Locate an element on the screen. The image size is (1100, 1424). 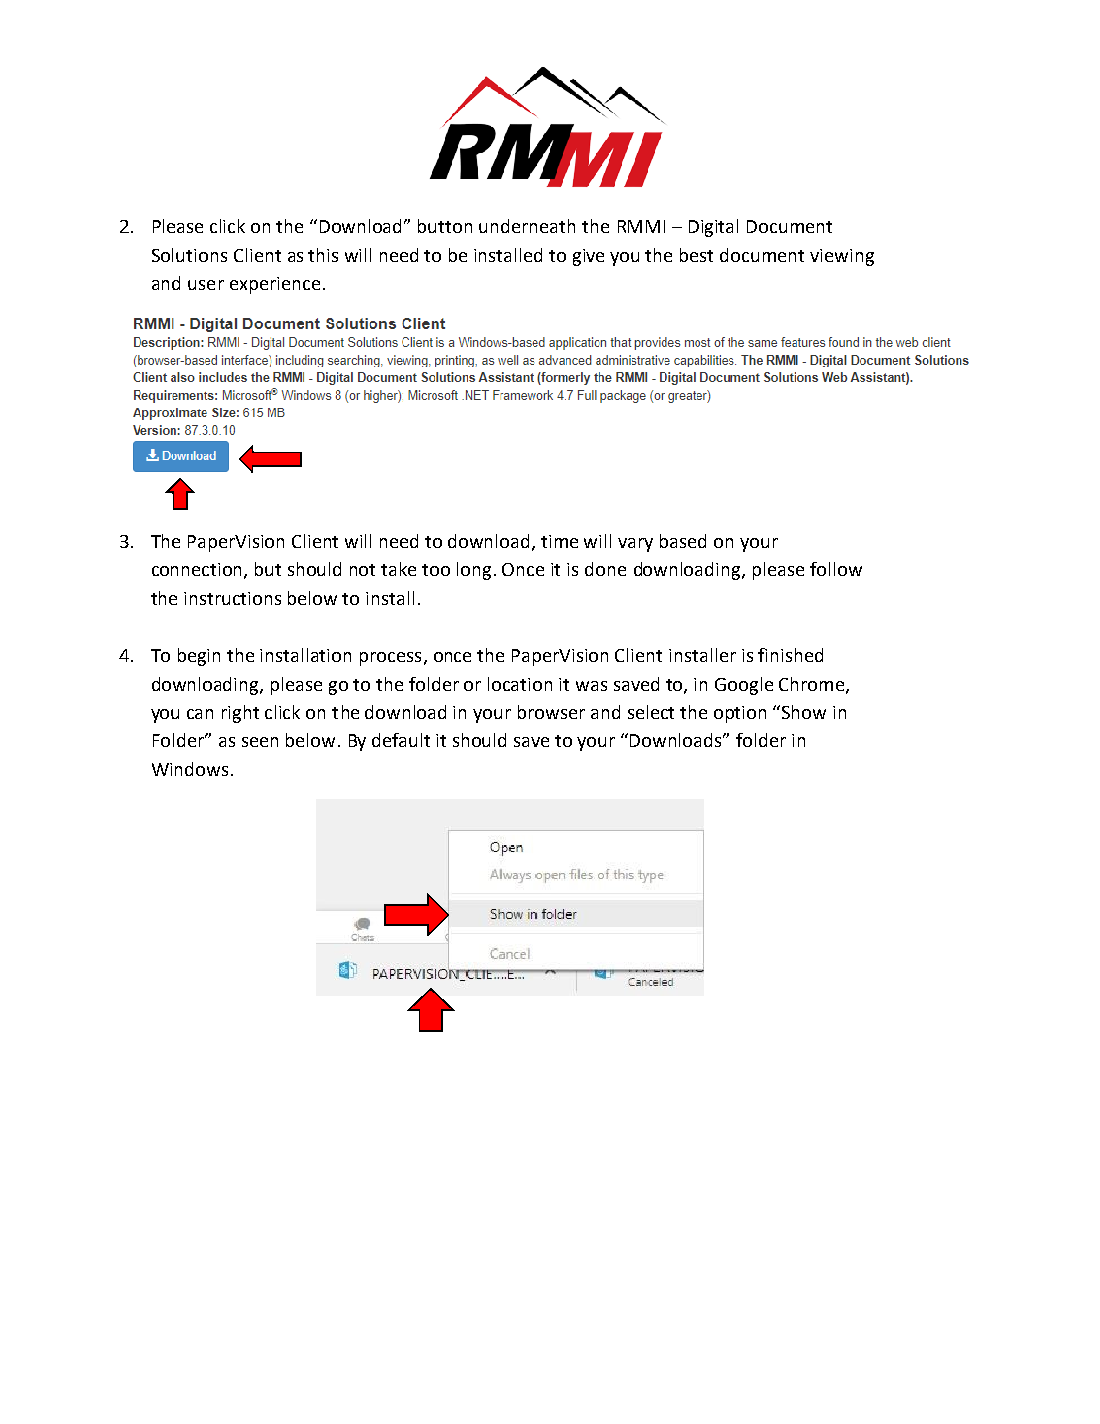
Digital is located at coordinates (713, 228).
